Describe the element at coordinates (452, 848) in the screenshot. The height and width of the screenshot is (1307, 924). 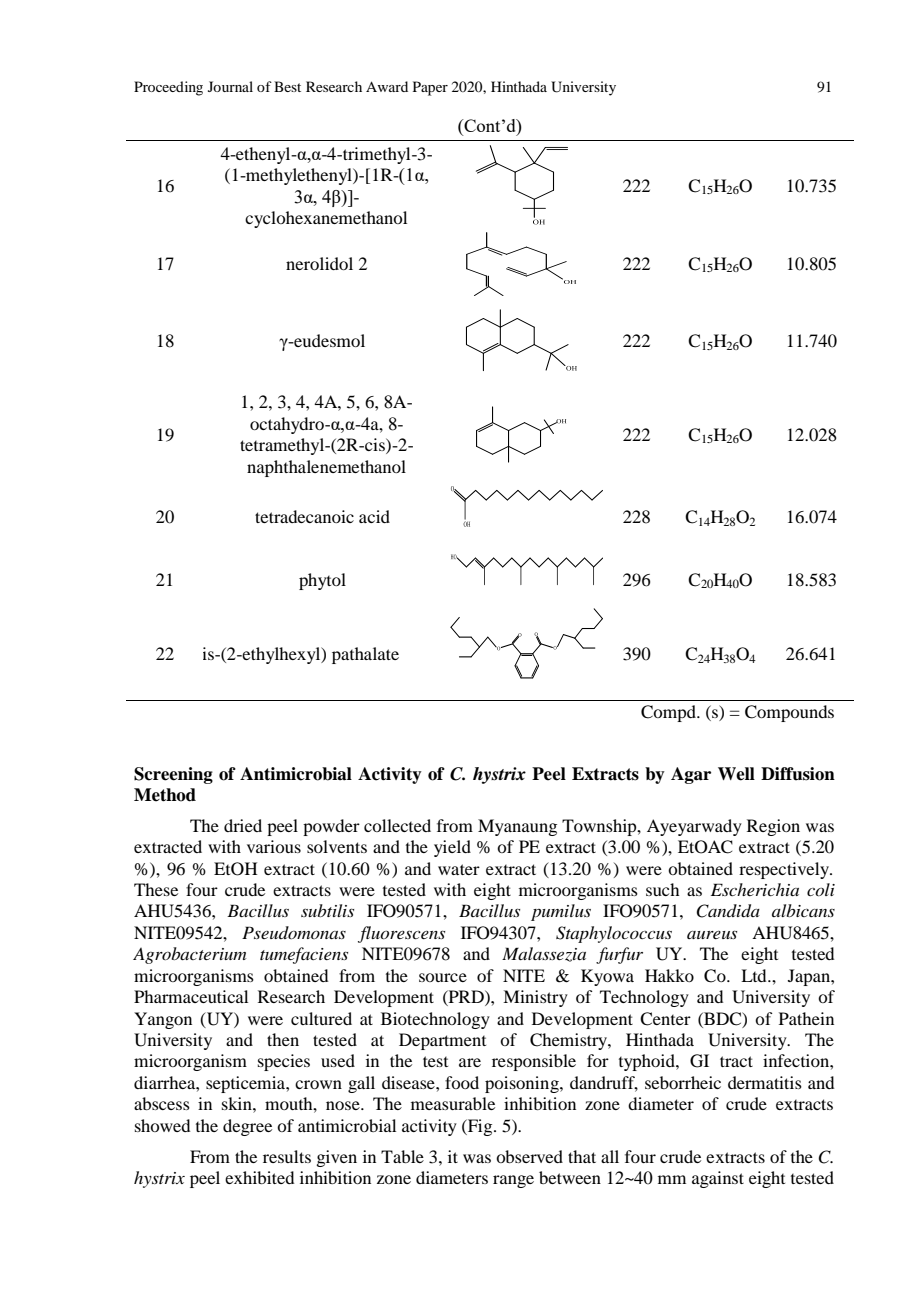
I see `yield` at that location.
